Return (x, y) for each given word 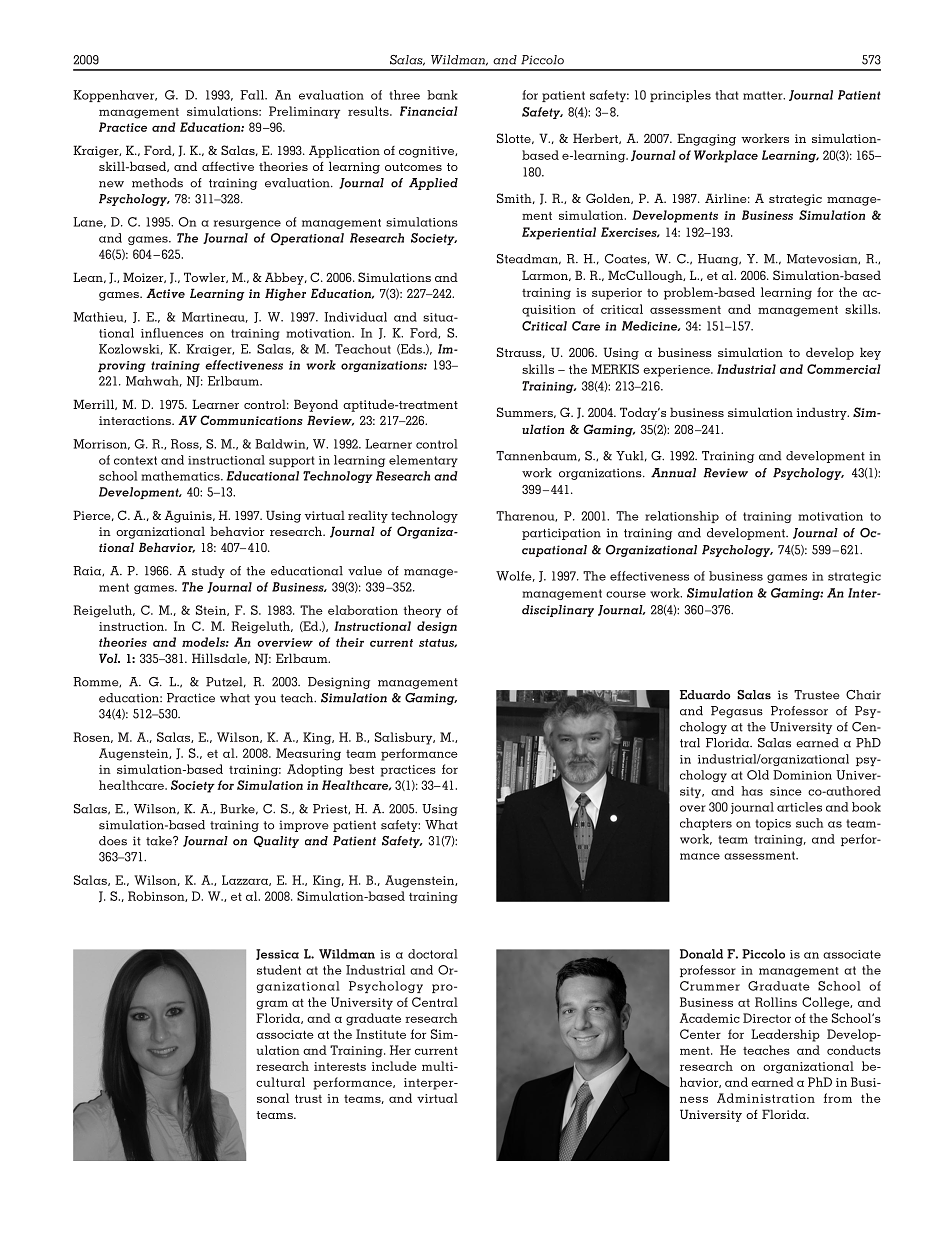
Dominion (802, 775)
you (265, 700)
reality (368, 516)
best (361, 769)
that (726, 95)
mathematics (181, 476)
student (279, 970)
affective (228, 166)
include (394, 1066)
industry (823, 413)
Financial (429, 111)
